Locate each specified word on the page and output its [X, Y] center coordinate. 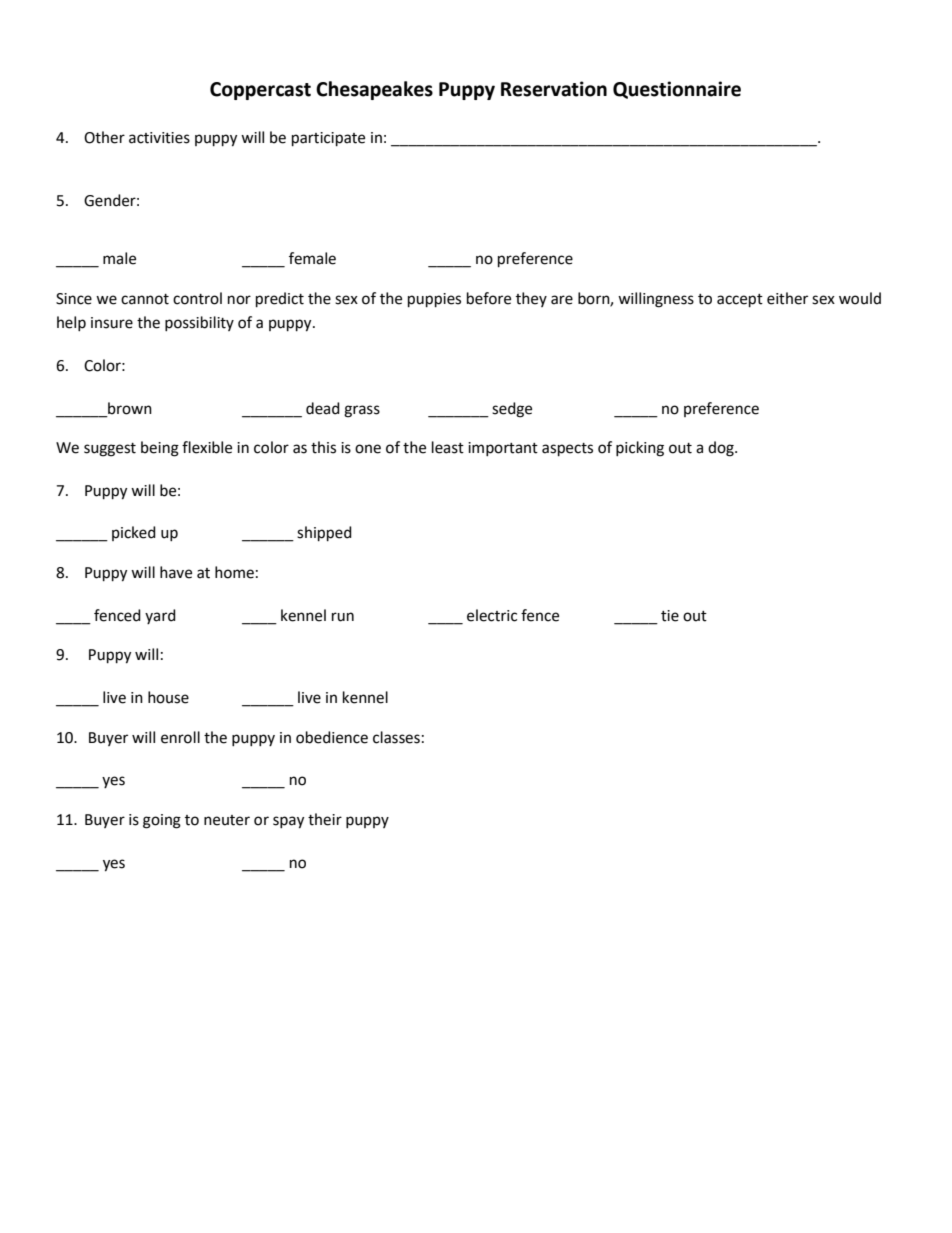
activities [159, 138]
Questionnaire [677, 90]
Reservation [554, 89]
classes [396, 737]
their [325, 819]
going [162, 821]
